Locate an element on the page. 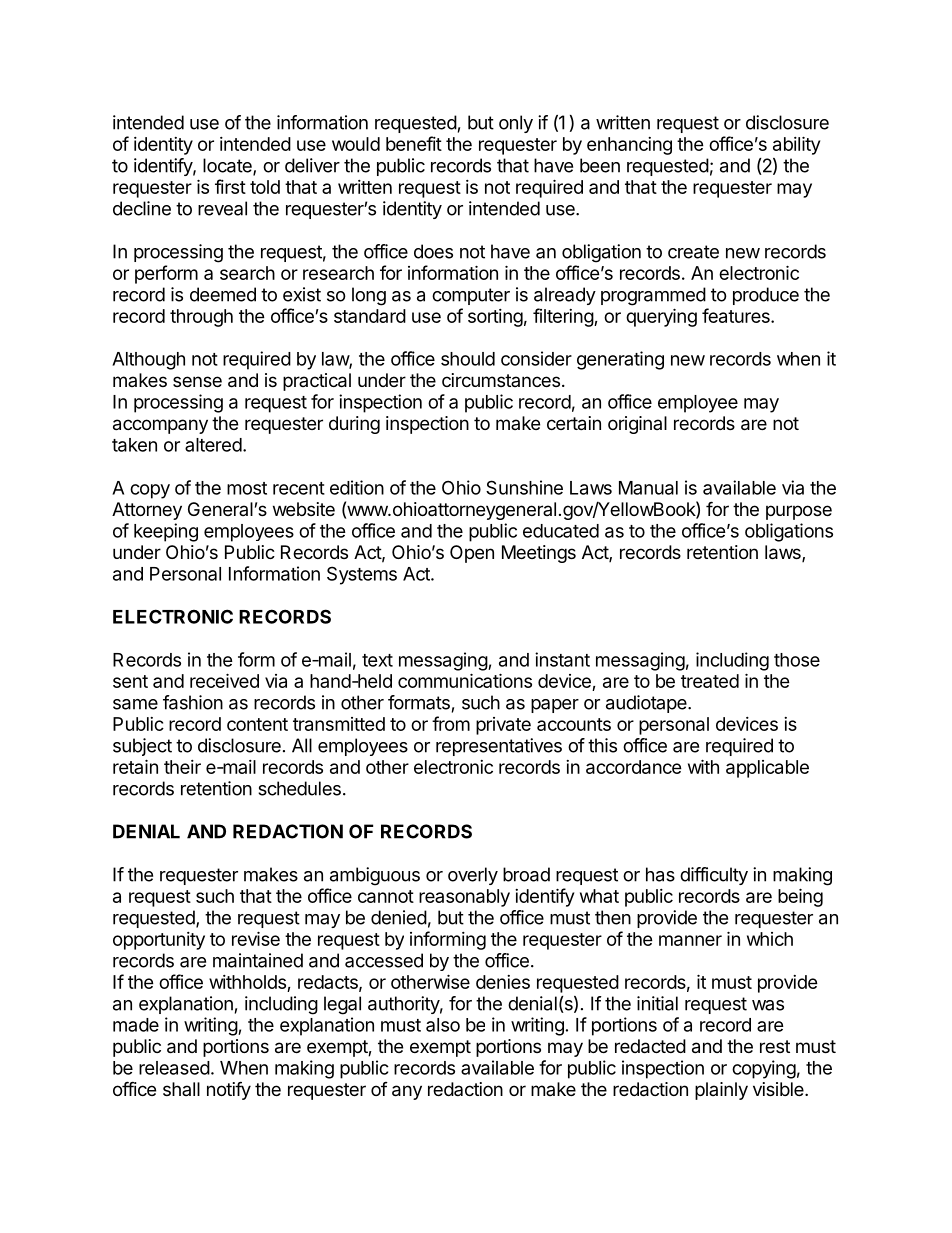 The height and width of the document is (1233, 952). received is located at coordinates (224, 680).
